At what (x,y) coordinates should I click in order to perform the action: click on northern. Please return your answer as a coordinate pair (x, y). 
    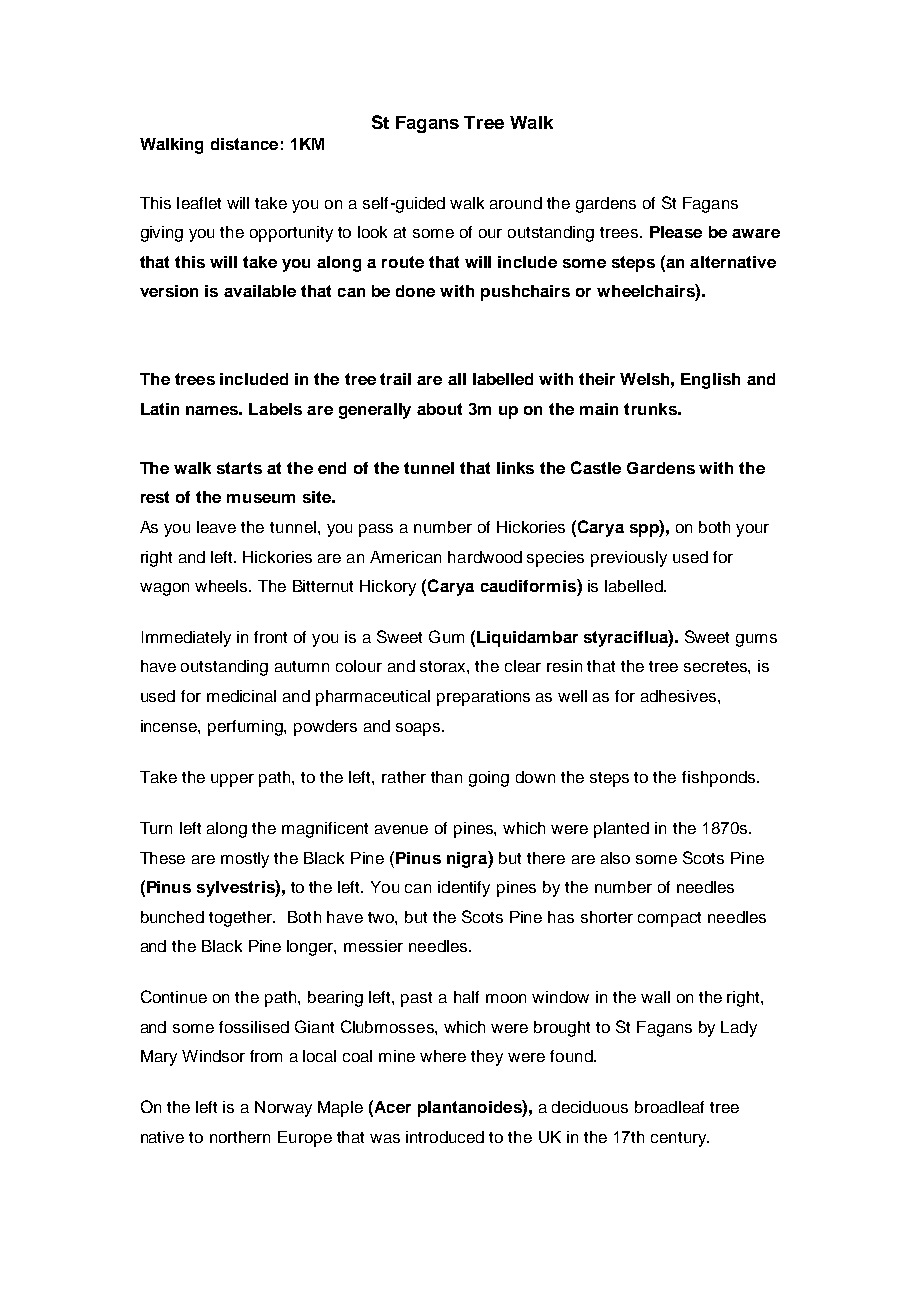
    Looking at the image, I should click on (240, 1137).
